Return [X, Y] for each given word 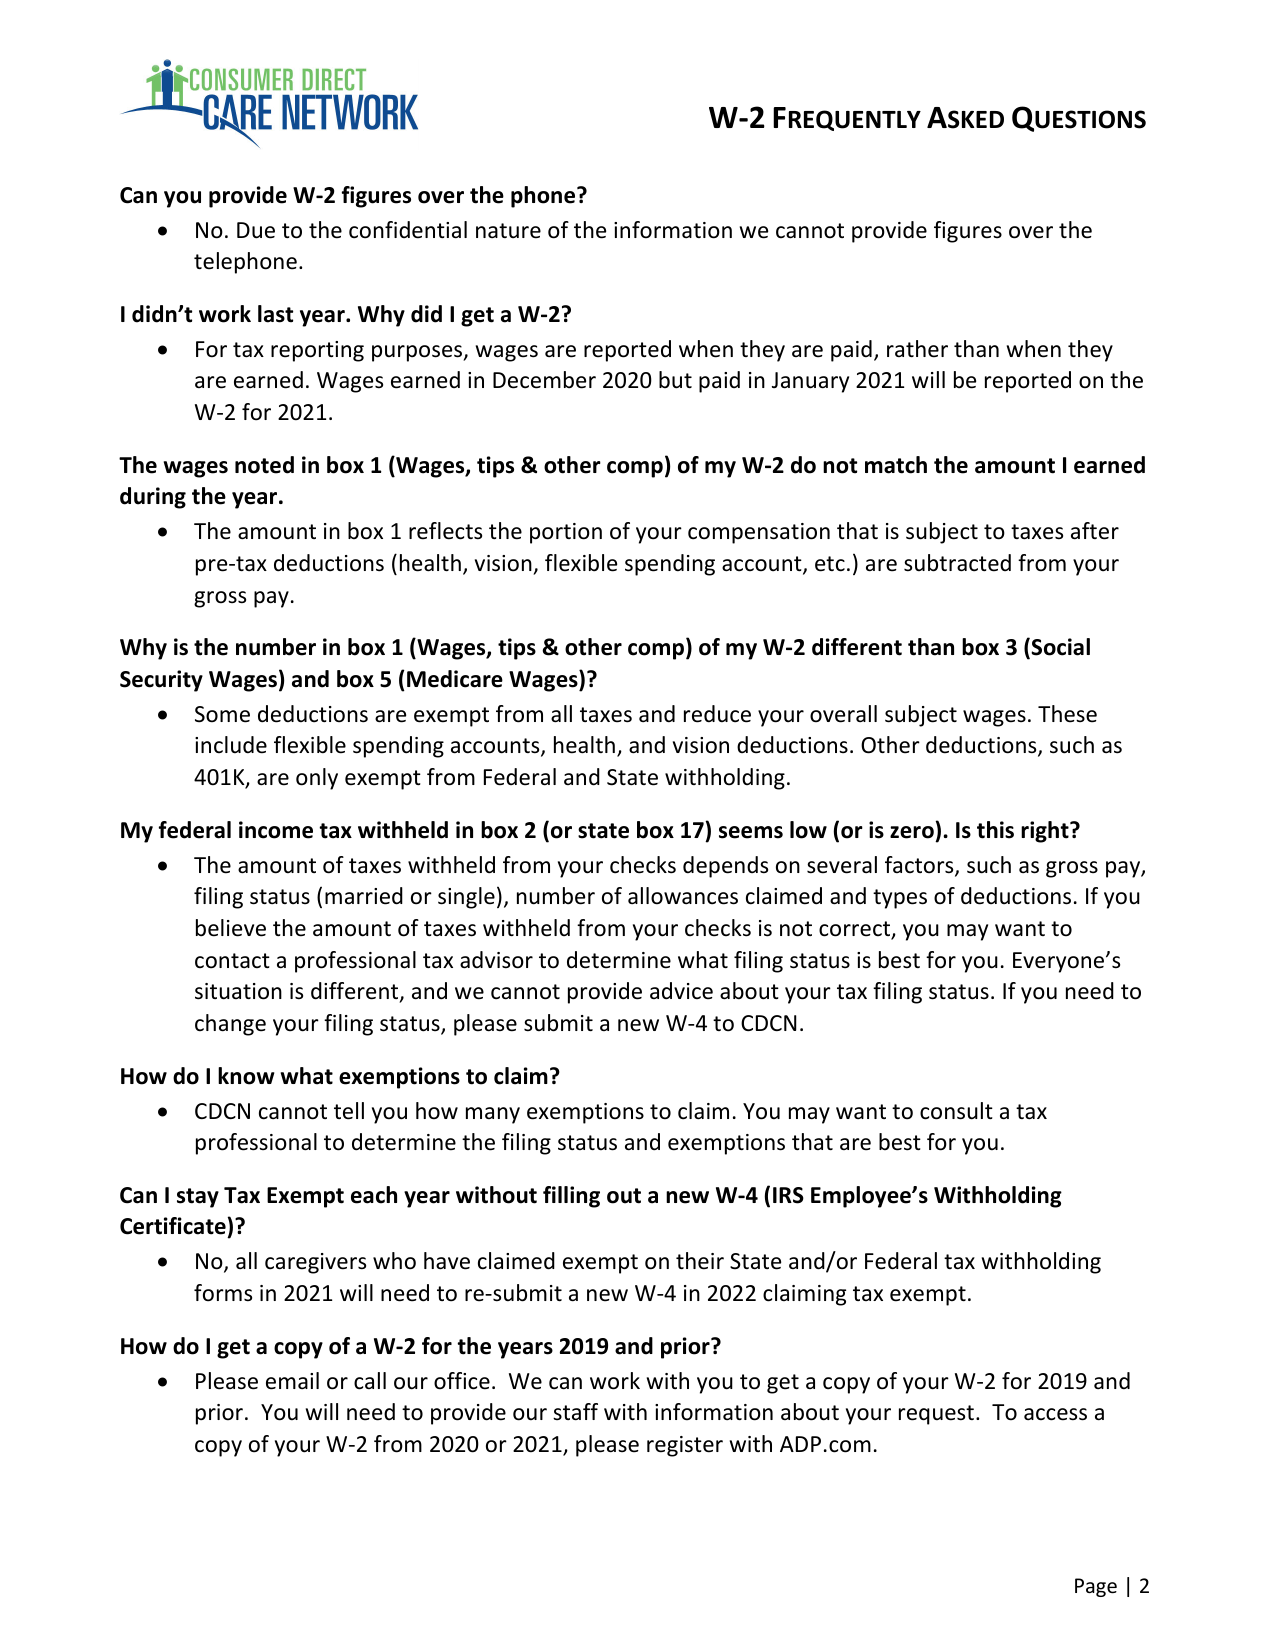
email [292, 1381]
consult [956, 1111]
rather [917, 349]
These [1067, 714]
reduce [717, 714]
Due [256, 230]
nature [508, 231]
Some [222, 714]
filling [571, 1197]
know [246, 1076]
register [685, 1446]
